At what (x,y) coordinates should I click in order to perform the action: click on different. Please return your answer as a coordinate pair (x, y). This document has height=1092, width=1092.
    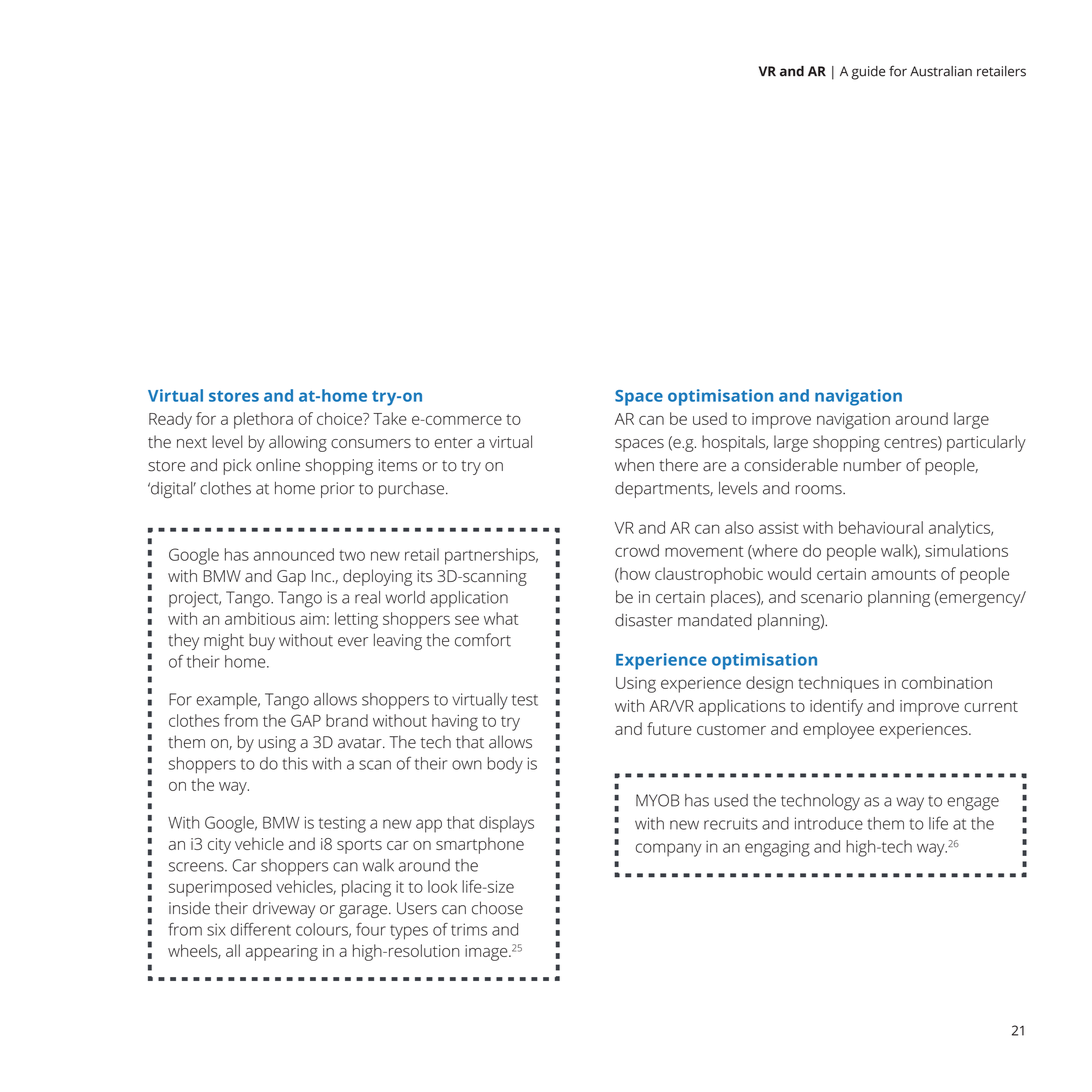
    Looking at the image, I should click on (261, 929).
